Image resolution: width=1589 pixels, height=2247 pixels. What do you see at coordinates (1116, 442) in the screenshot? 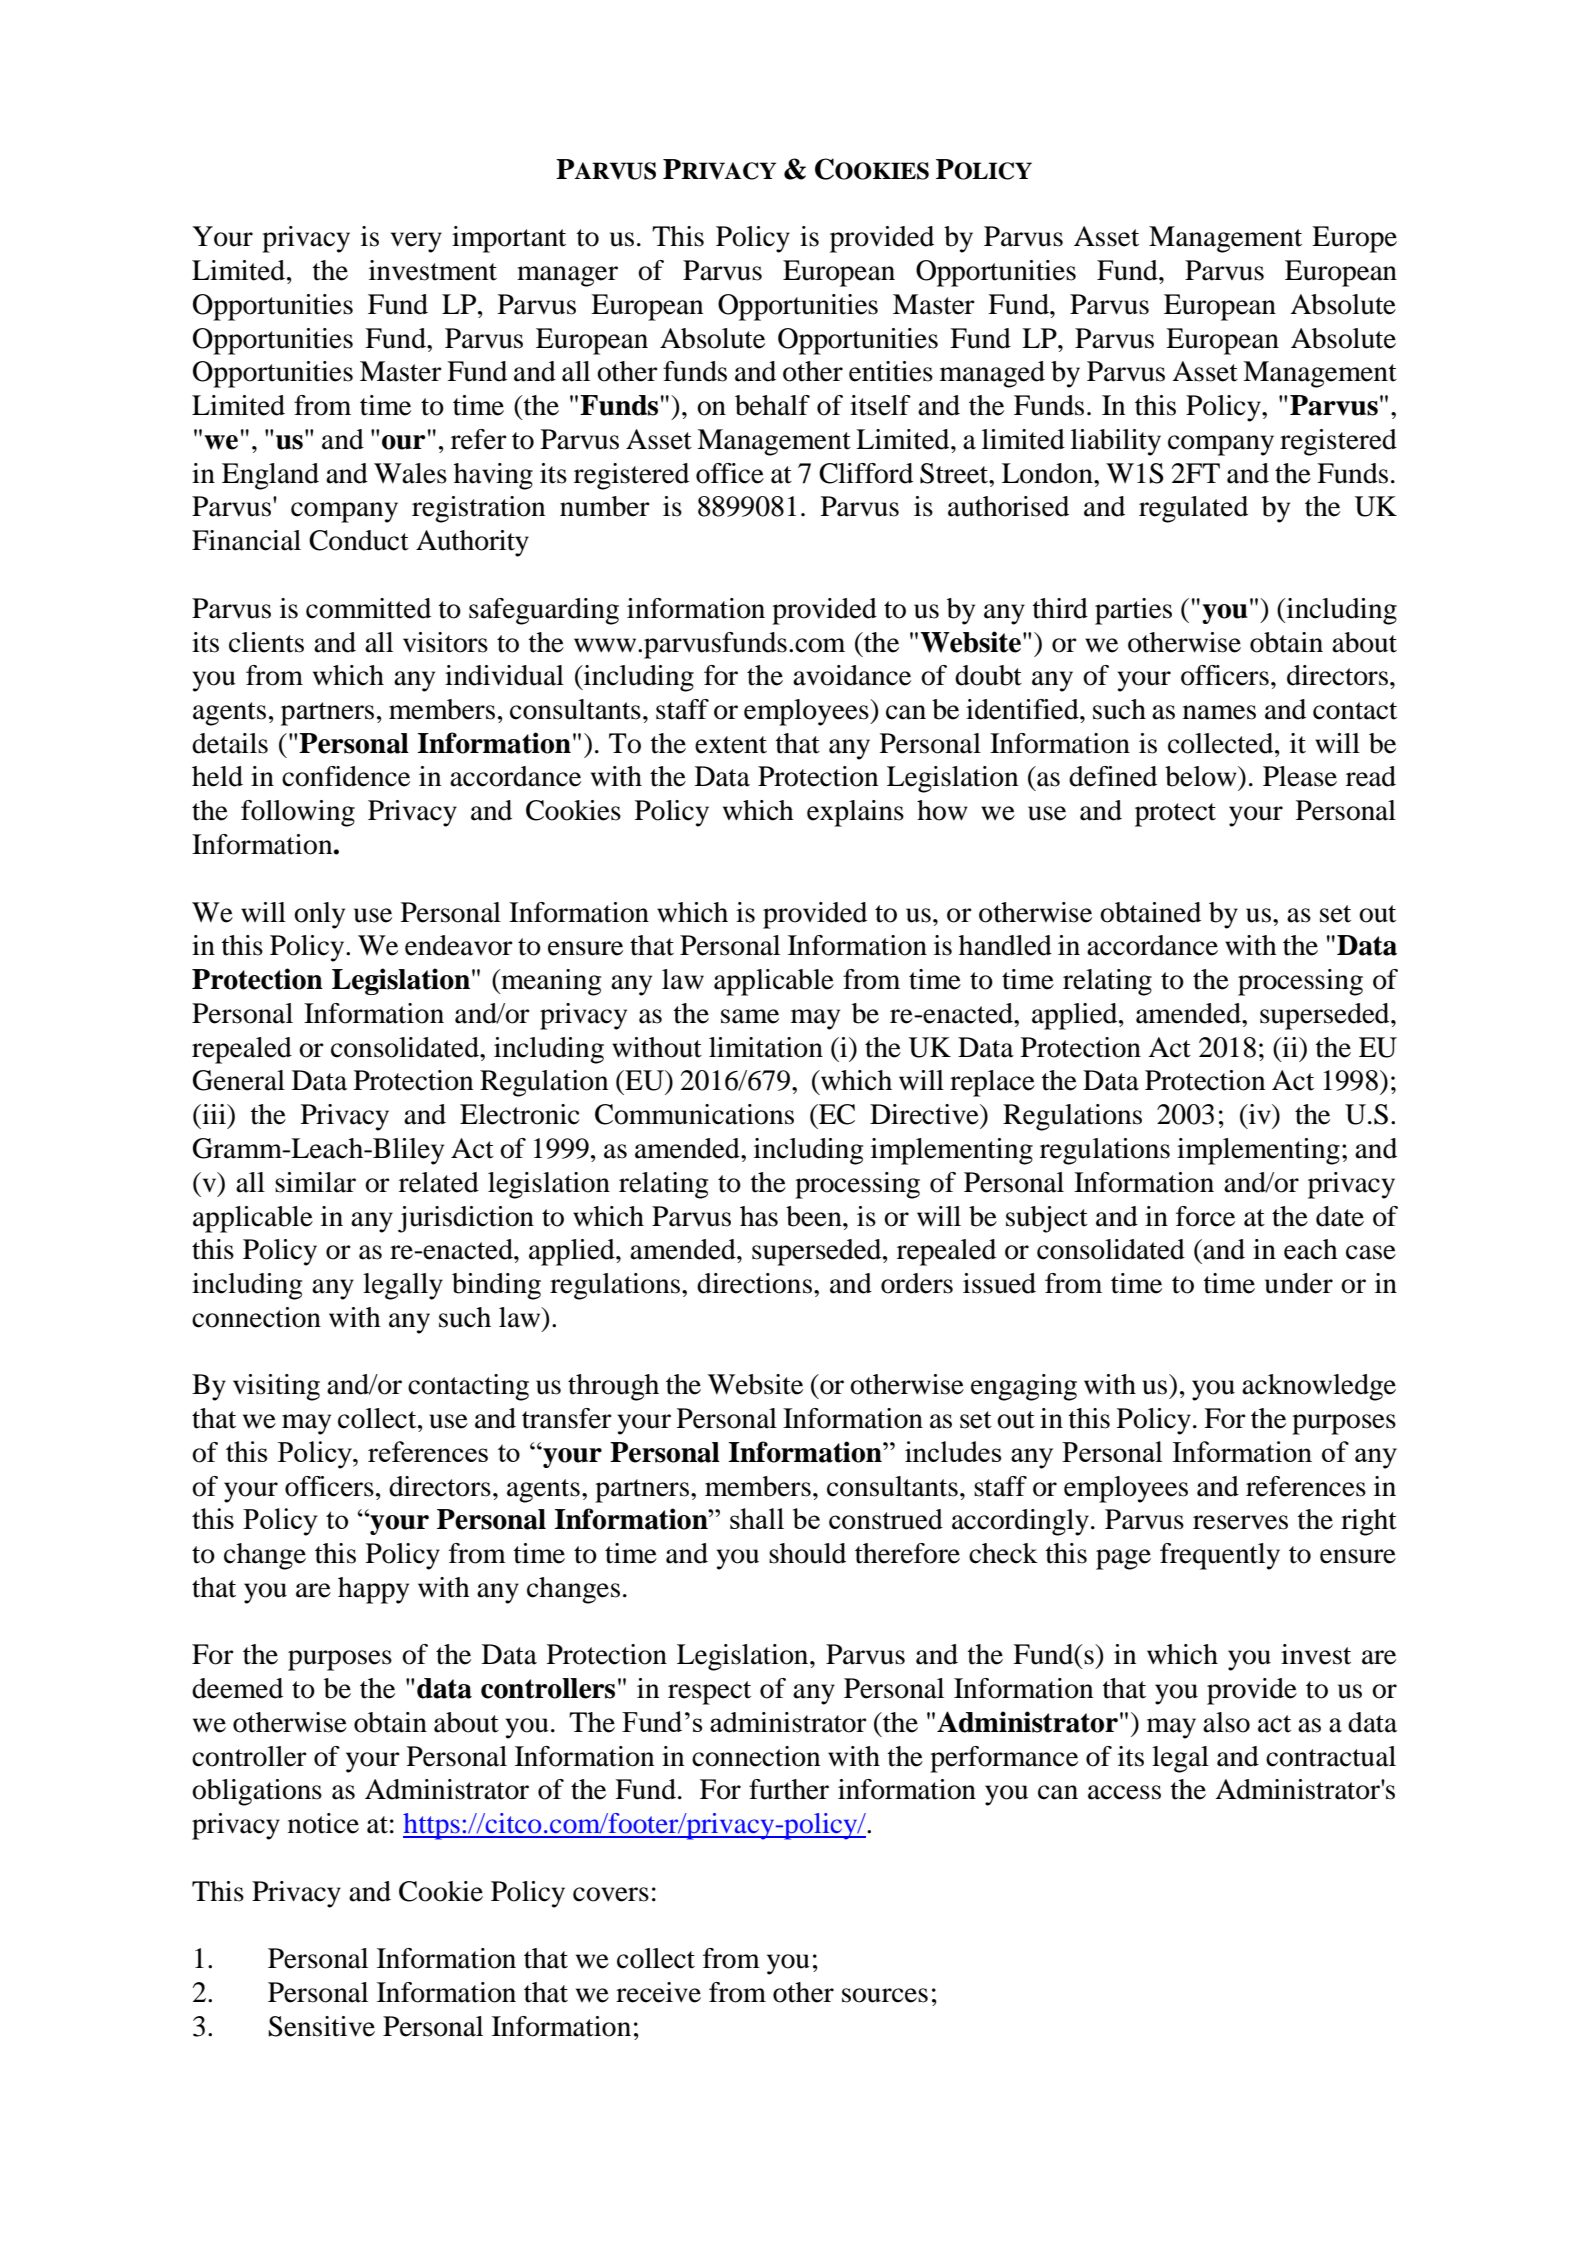
I see `liability` at bounding box center [1116, 442].
